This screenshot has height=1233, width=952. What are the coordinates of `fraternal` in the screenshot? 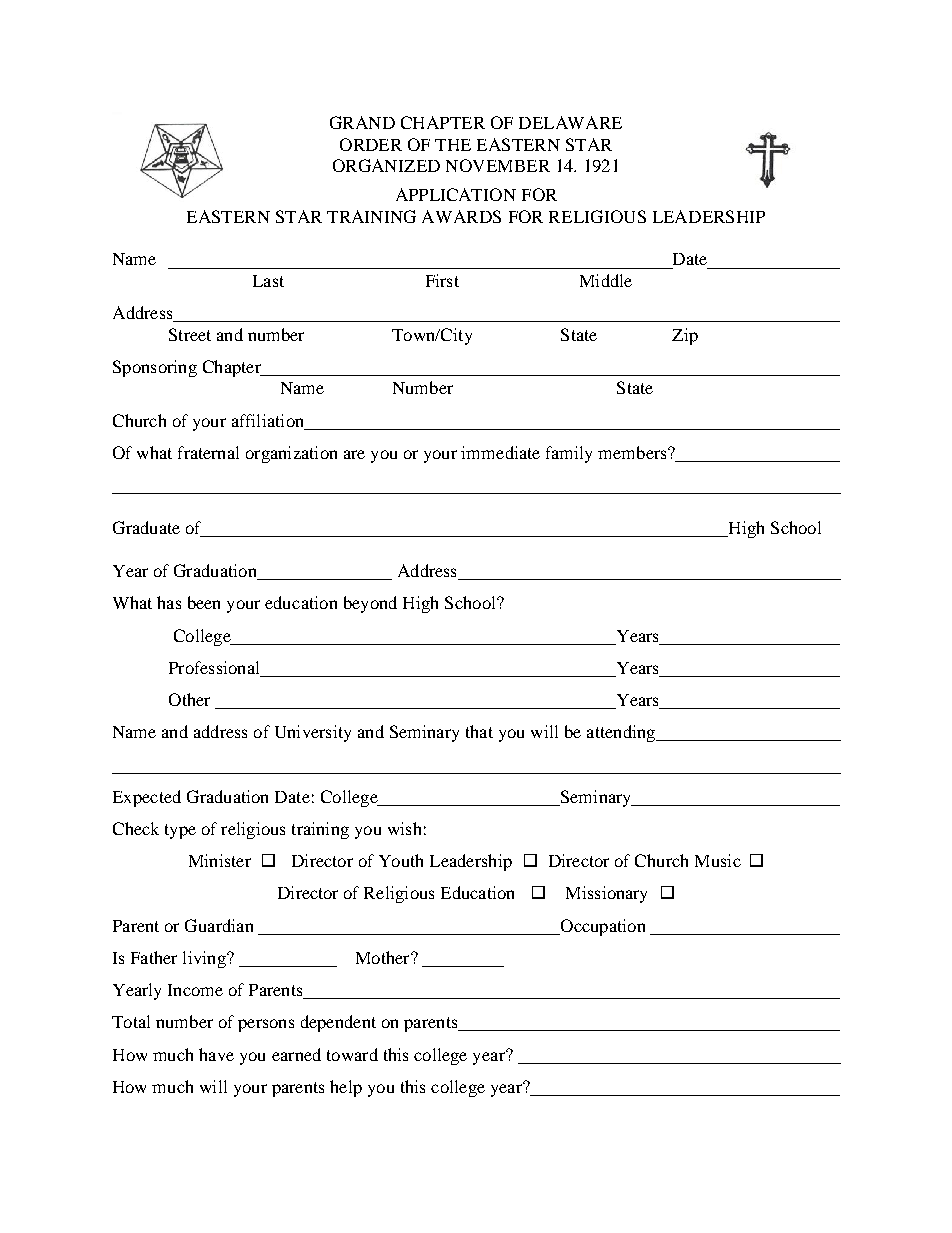 It's located at (208, 452).
